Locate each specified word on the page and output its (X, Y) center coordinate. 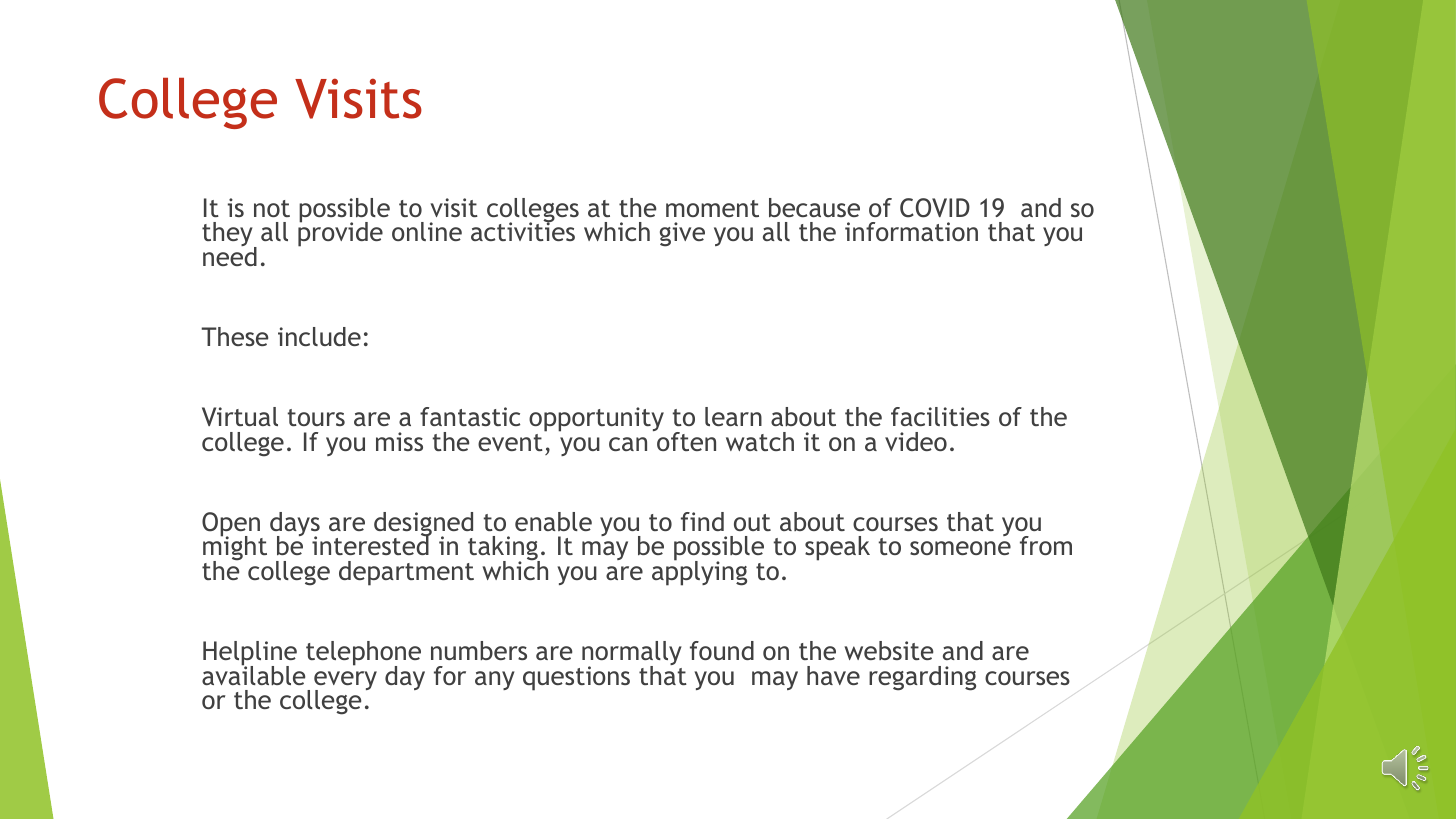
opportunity (596, 419)
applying (699, 572)
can (628, 444)
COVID (935, 208)
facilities (940, 416)
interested (371, 544)
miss (399, 441)
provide (340, 233)
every (345, 682)
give (682, 234)
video (916, 441)
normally (632, 654)
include (319, 336)
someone (960, 548)
